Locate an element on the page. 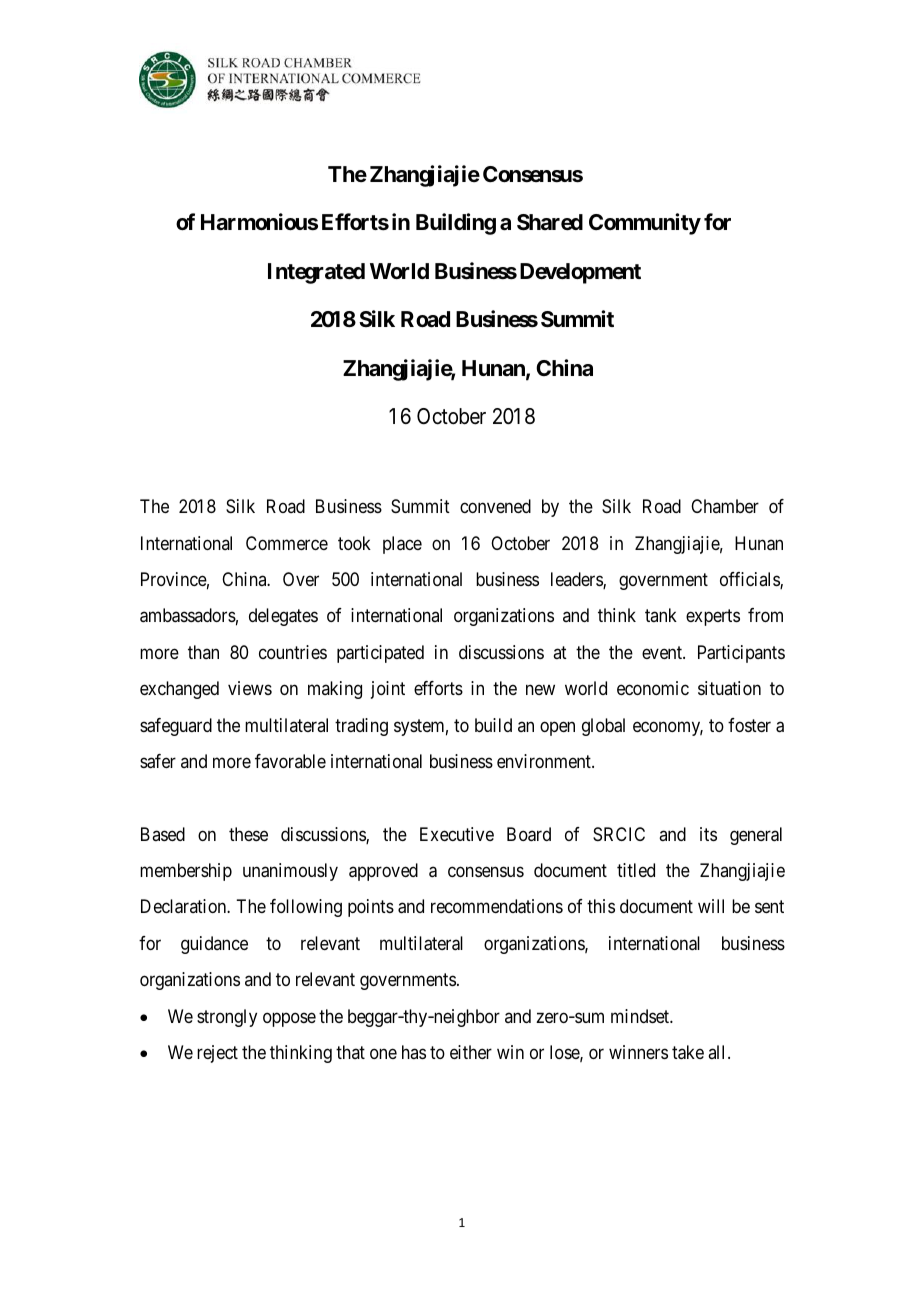 The width and height of the page is (924, 1308). participated is located at coordinates (380, 654).
